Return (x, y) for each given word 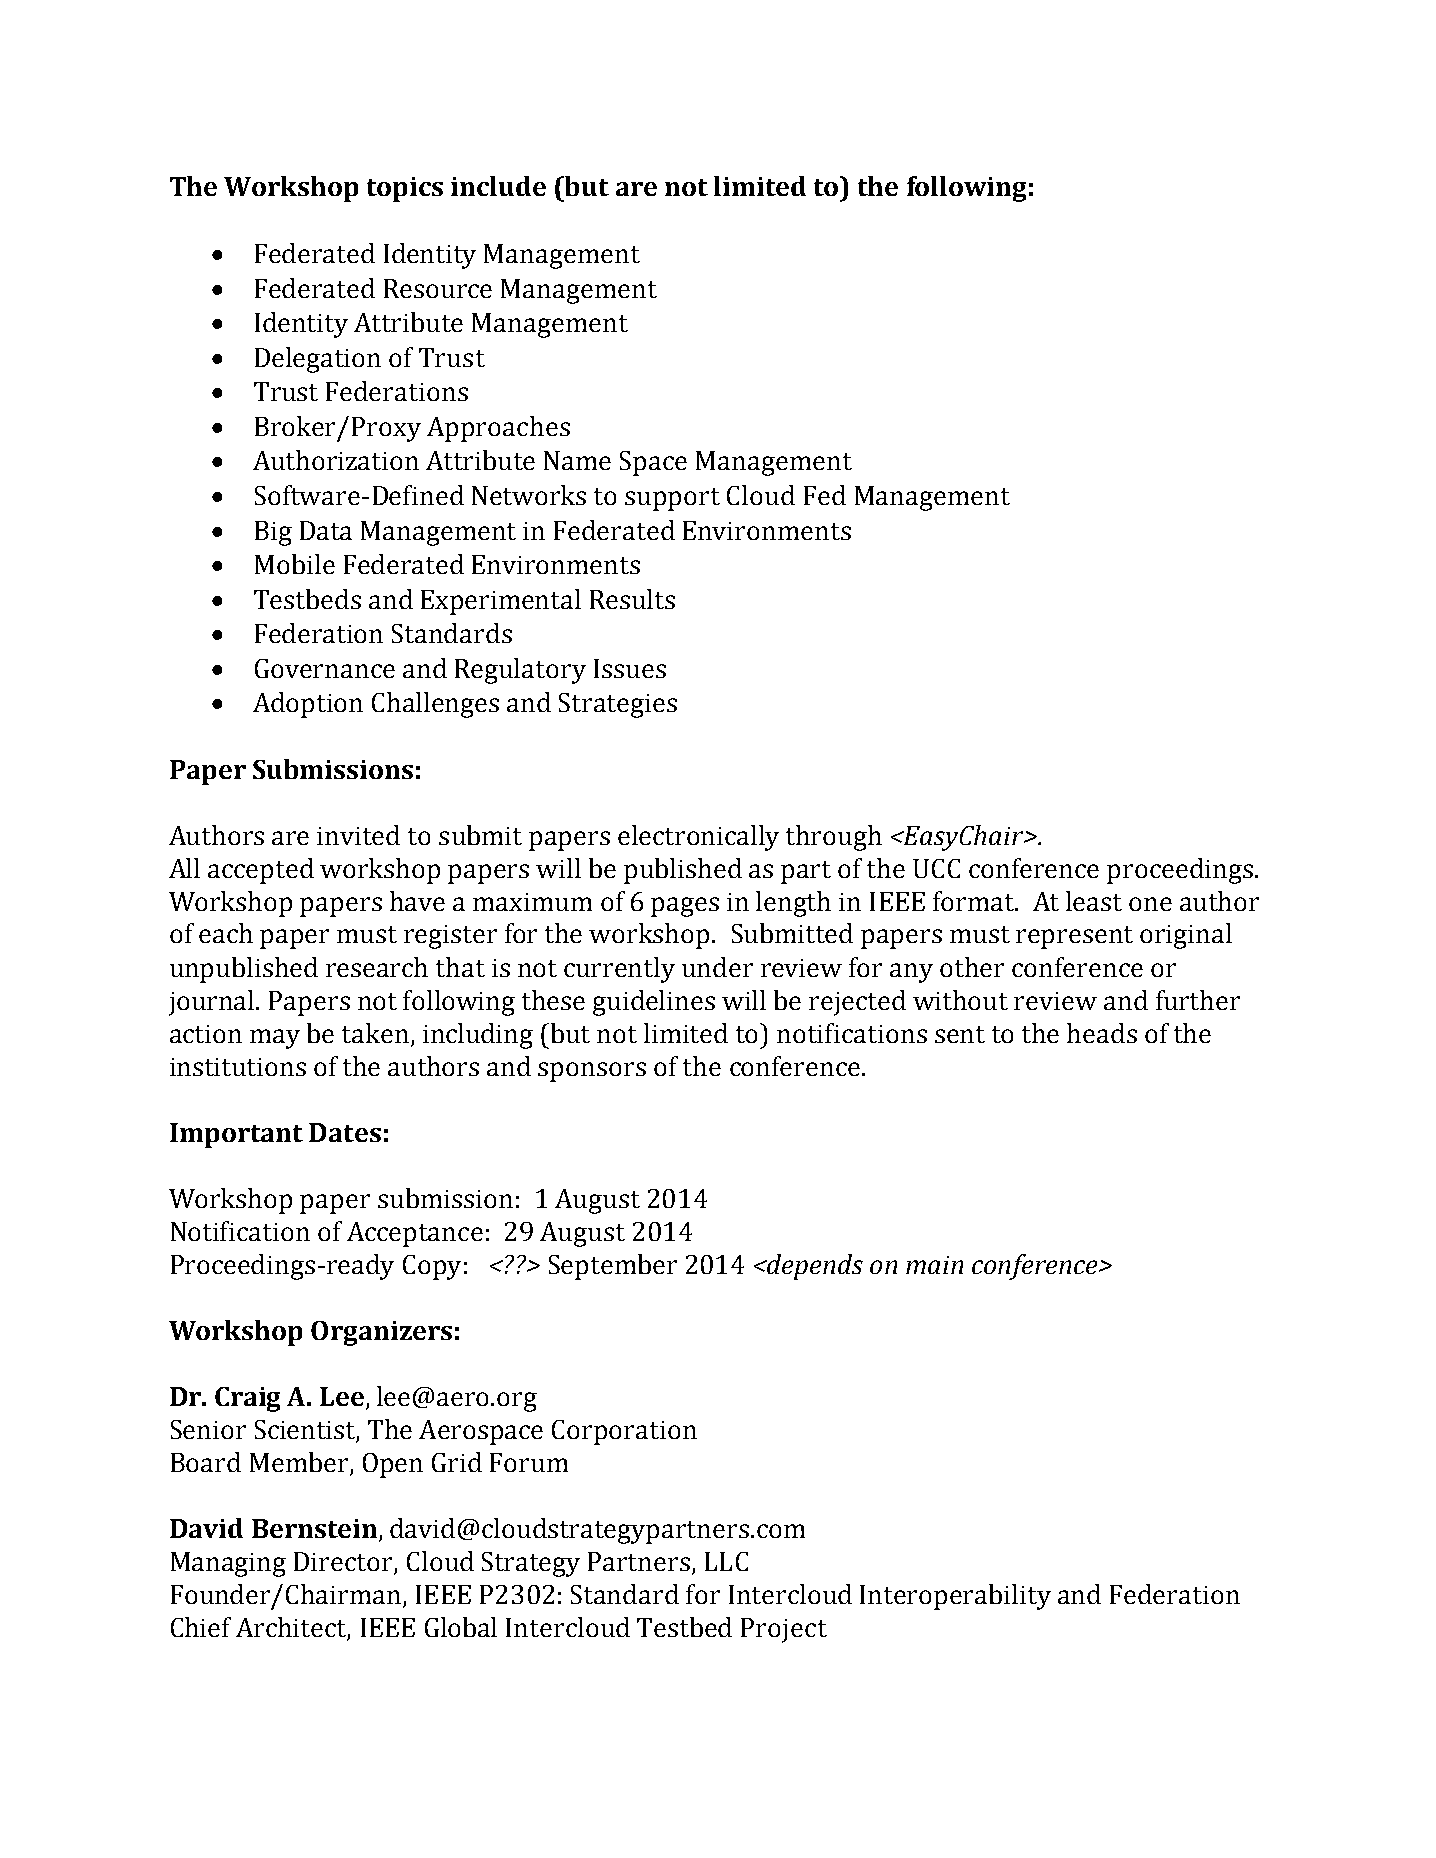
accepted (261, 871)
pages (685, 907)
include (498, 186)
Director (343, 1561)
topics (405, 189)
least (1094, 901)
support (672, 499)
